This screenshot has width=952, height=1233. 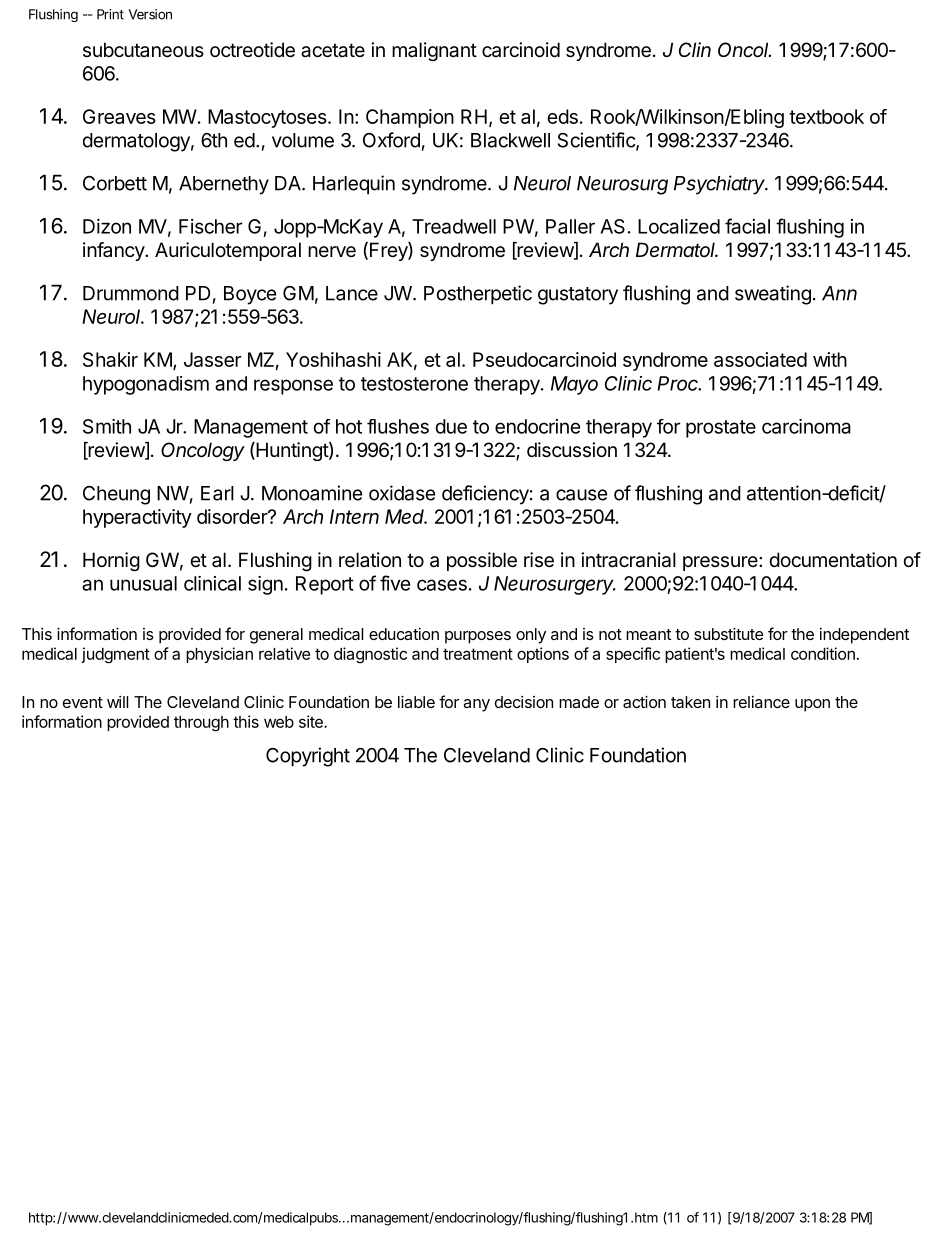 What do you see at coordinates (476, 705) in the screenshot?
I see `any` at bounding box center [476, 705].
